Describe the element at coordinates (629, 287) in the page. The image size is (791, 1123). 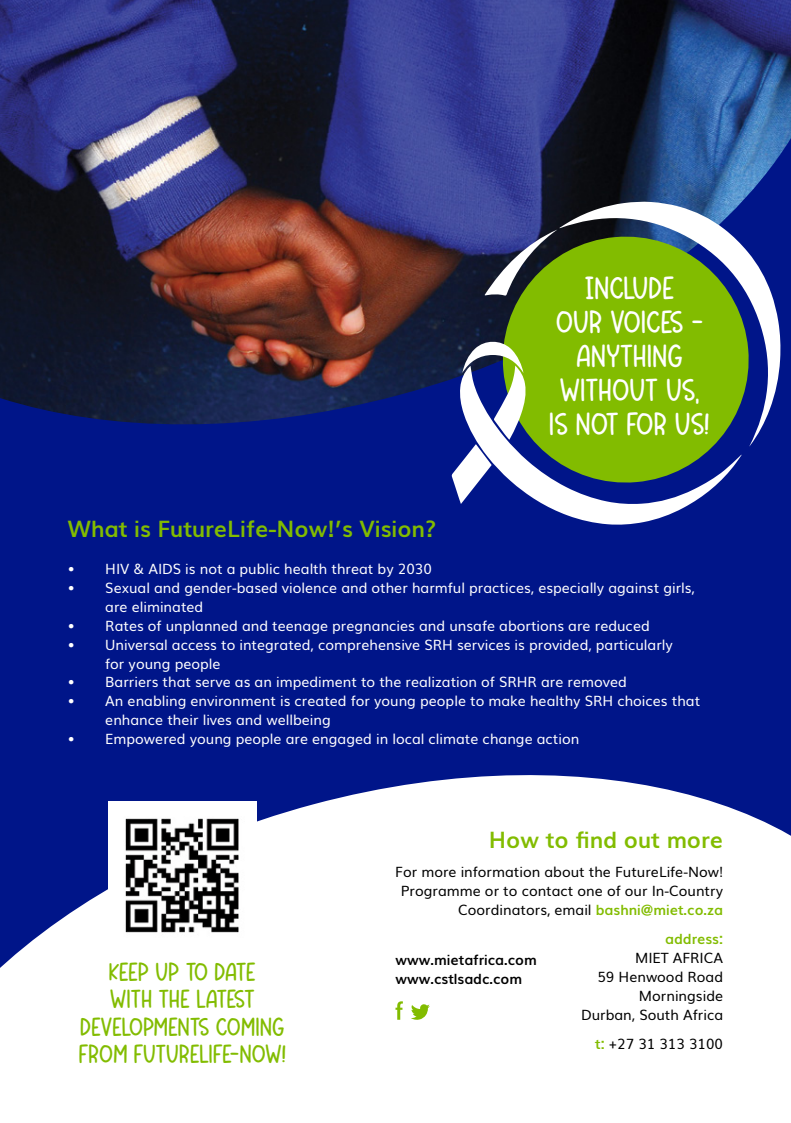
I see `Include` at that location.
